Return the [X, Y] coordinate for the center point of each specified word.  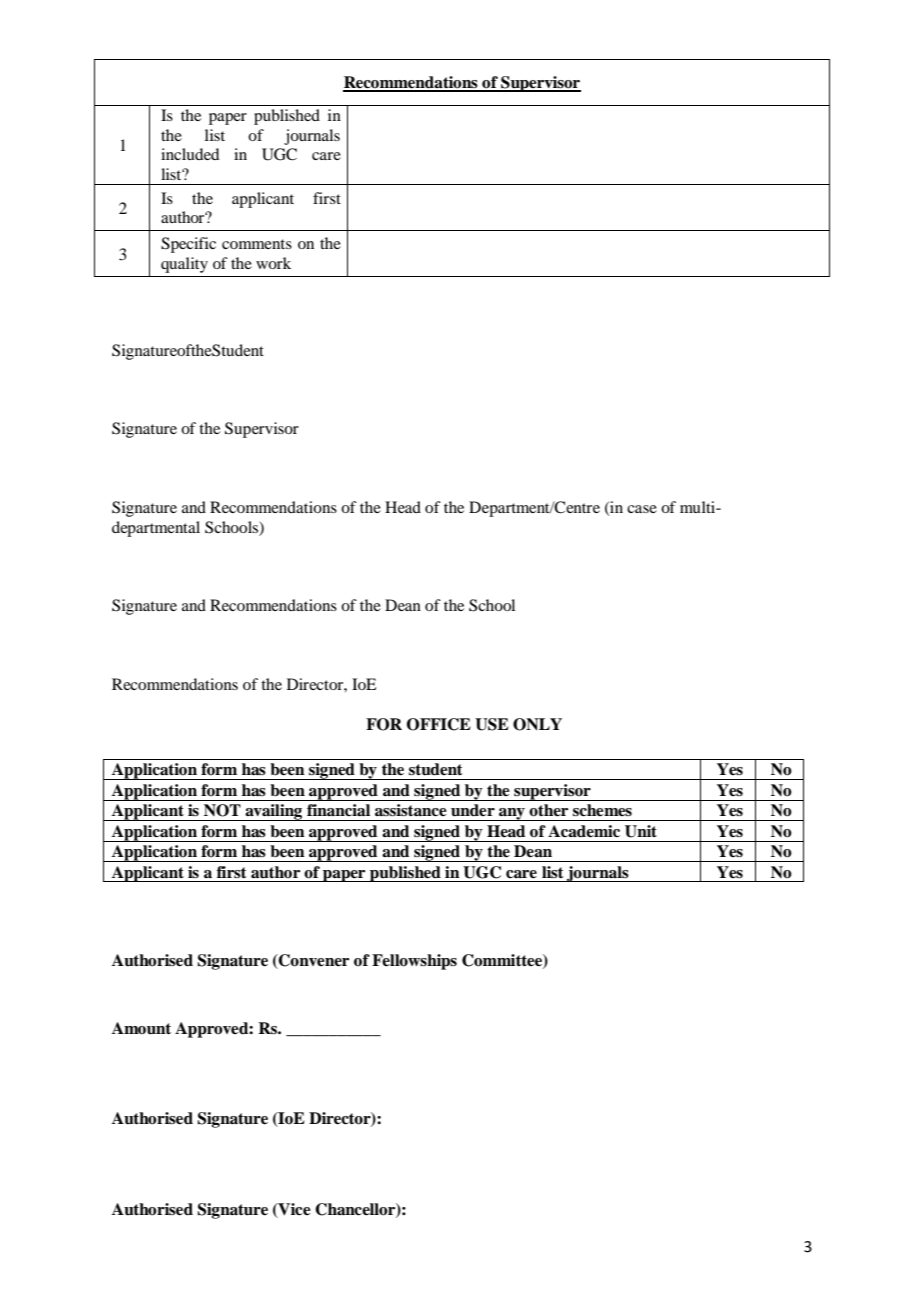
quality [184, 265]
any [512, 814]
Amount [141, 1028]
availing [274, 812]
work [273, 263]
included [190, 154]
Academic [584, 831]
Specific [188, 245]
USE [492, 724]
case [642, 509]
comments [257, 244]
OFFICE [439, 724]
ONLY [537, 724]
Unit [641, 831]
